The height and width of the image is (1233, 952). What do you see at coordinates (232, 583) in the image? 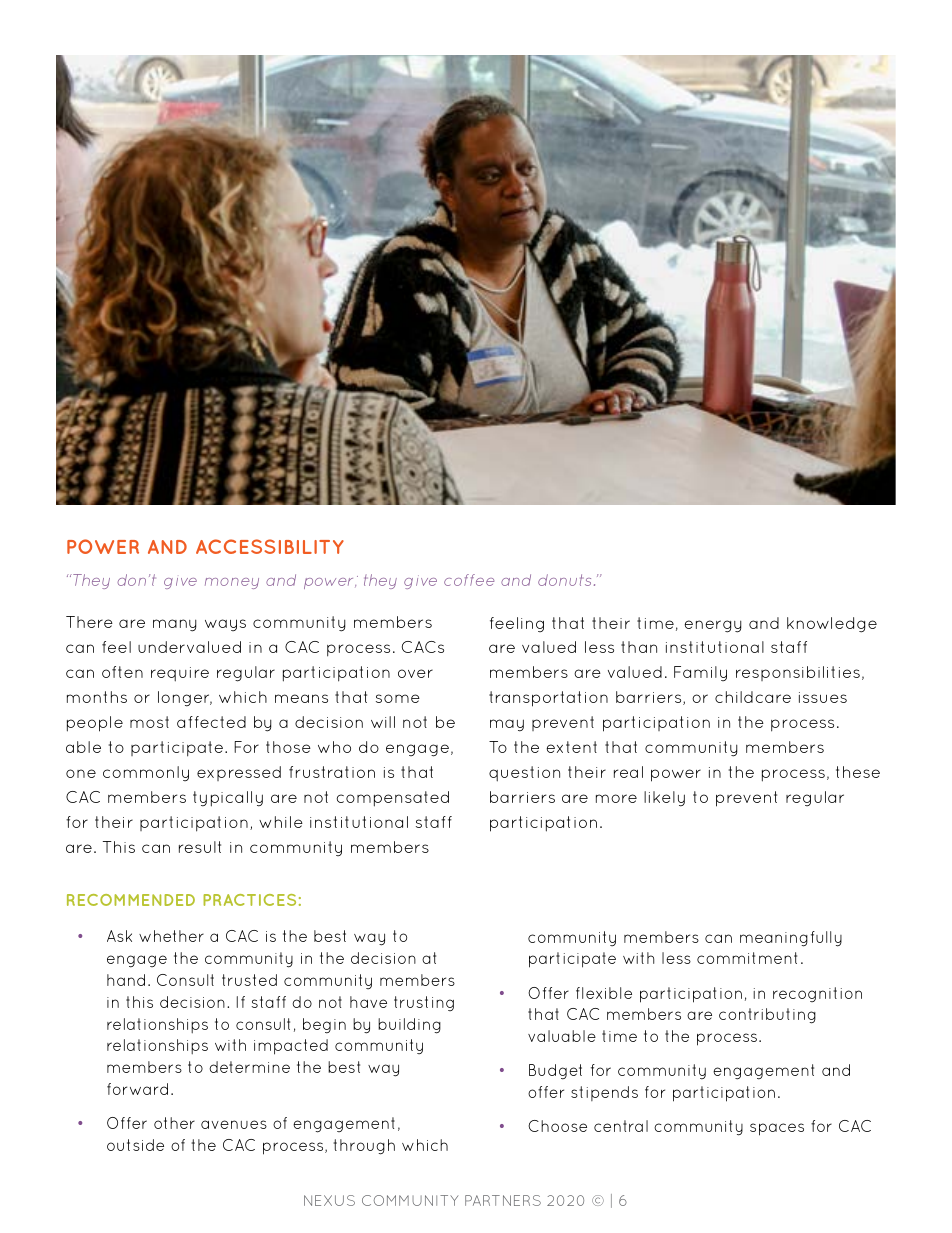
I see `money` at bounding box center [232, 583].
